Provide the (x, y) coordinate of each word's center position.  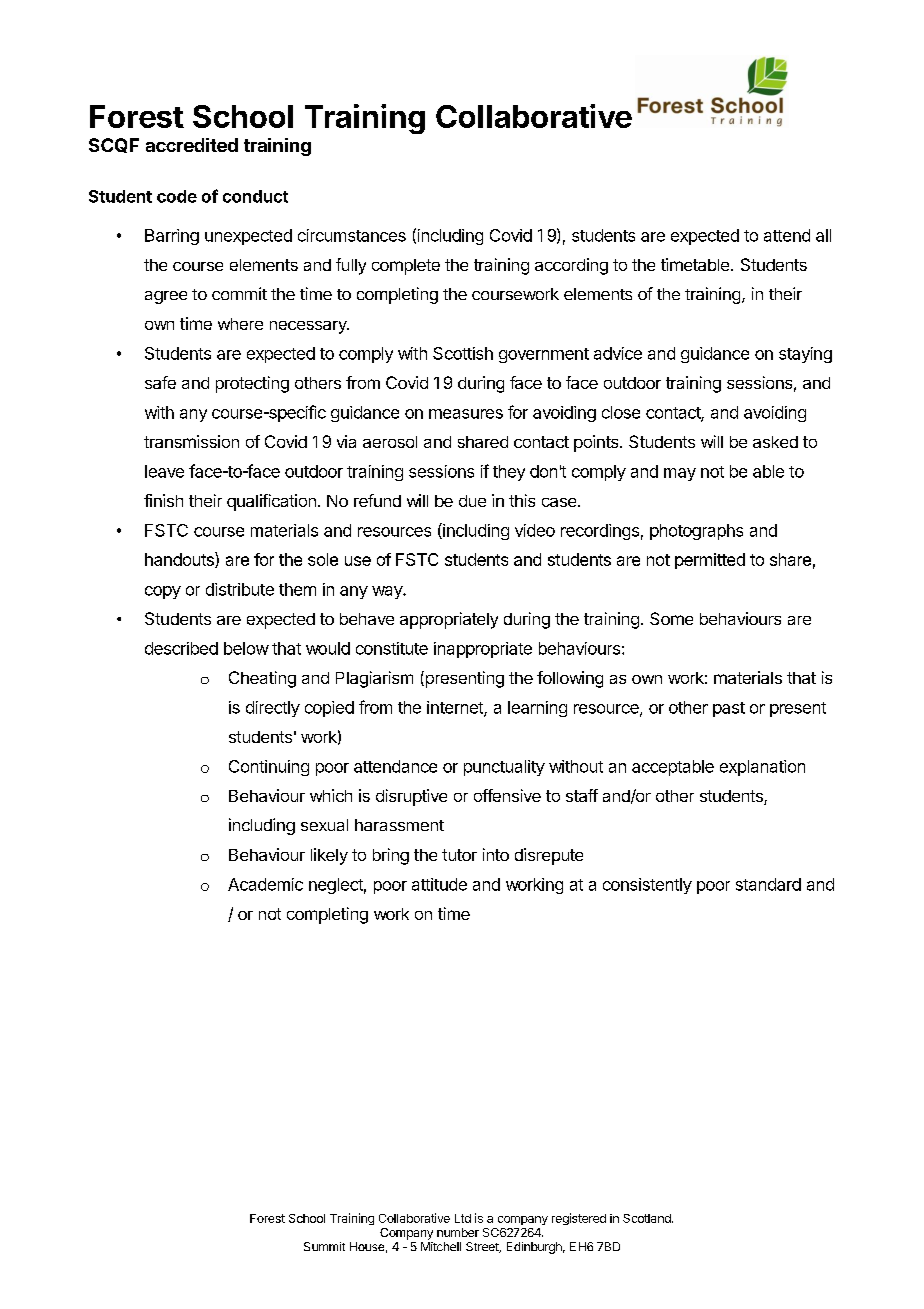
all (823, 235)
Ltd (463, 1218)
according (571, 266)
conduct (255, 196)
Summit (324, 1246)
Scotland (648, 1218)
